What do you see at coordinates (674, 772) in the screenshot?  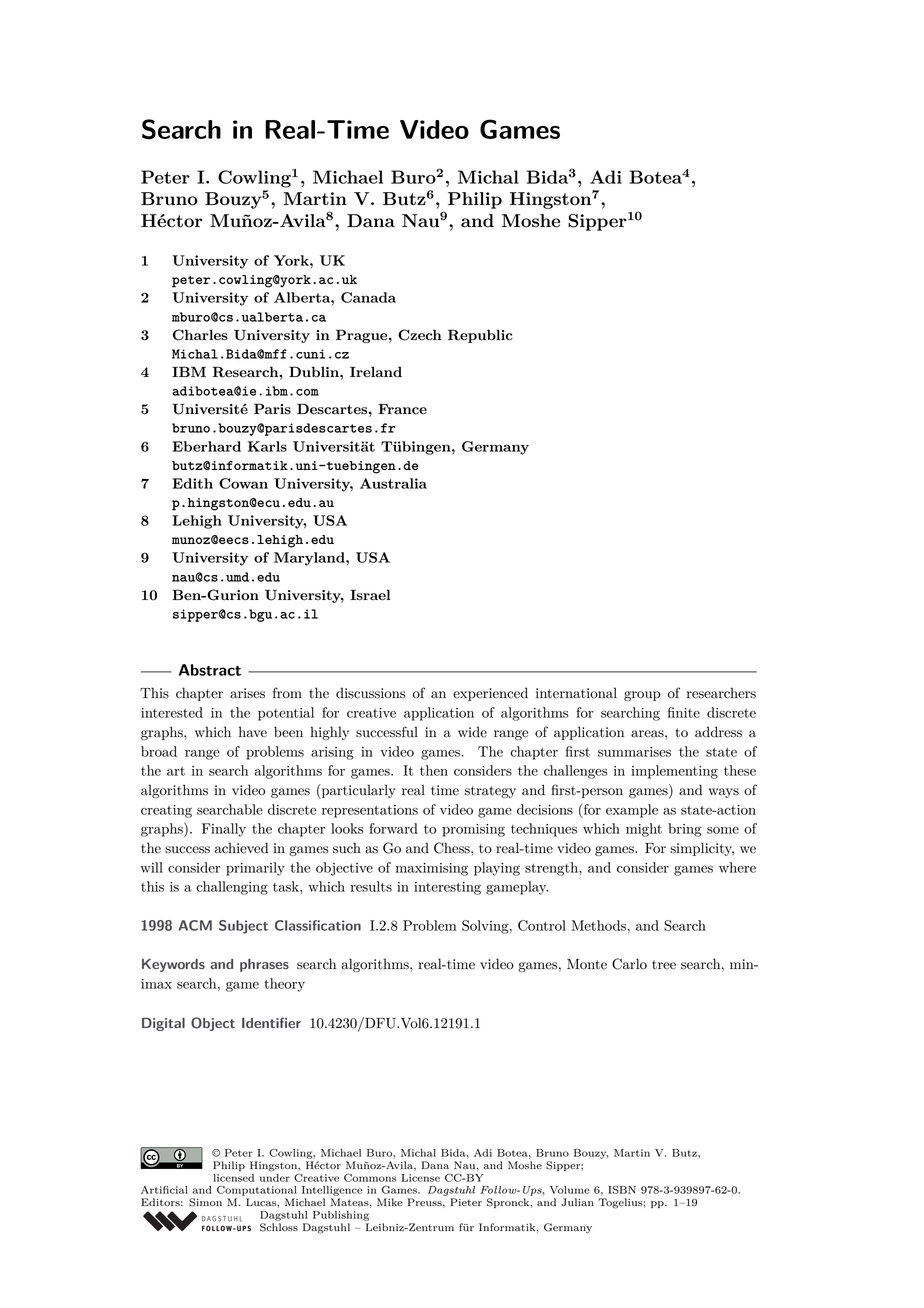 I see `implementing` at bounding box center [674, 772].
